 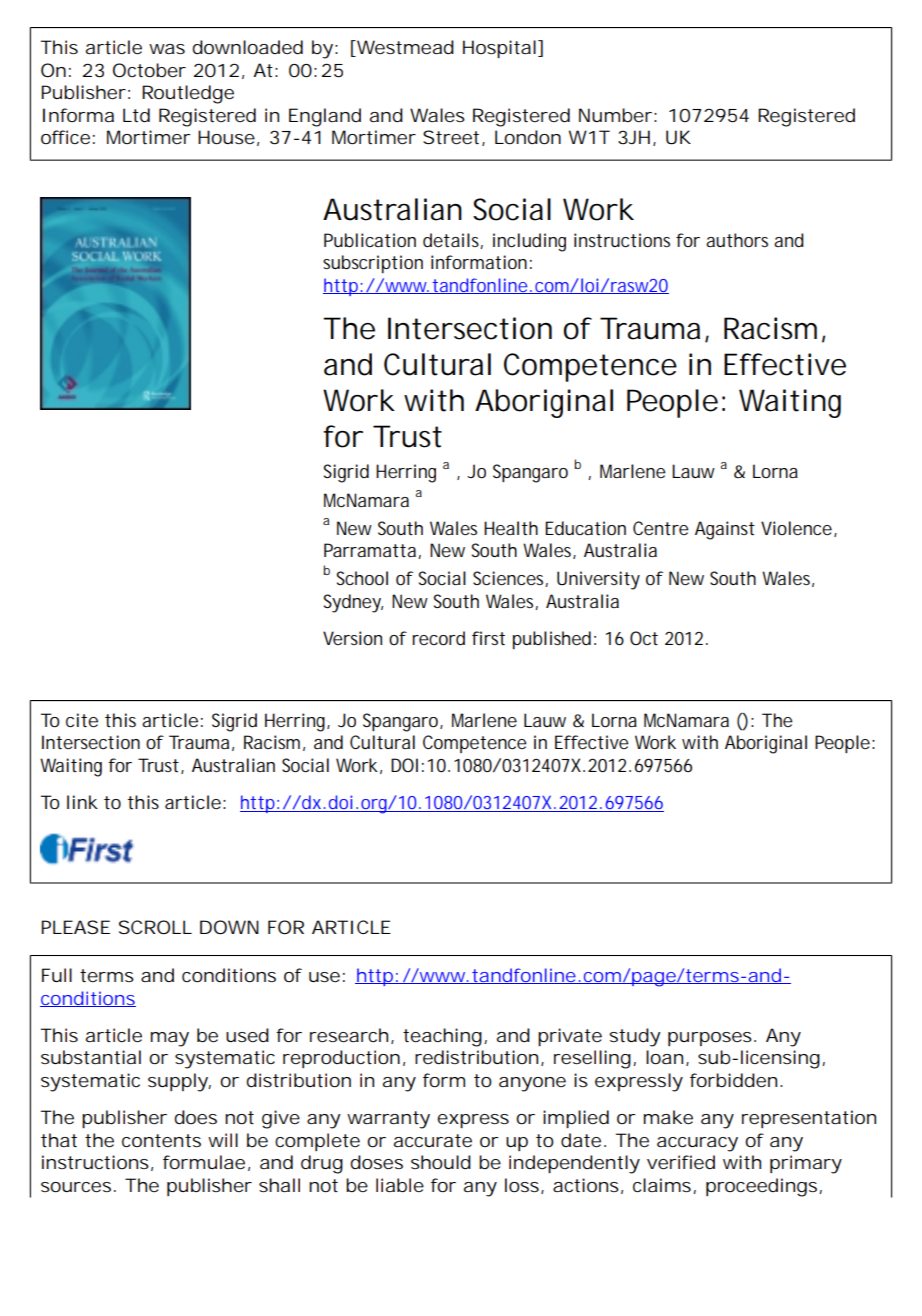 What do you see at coordinates (161, 1140) in the image?
I see `contents` at bounding box center [161, 1140].
